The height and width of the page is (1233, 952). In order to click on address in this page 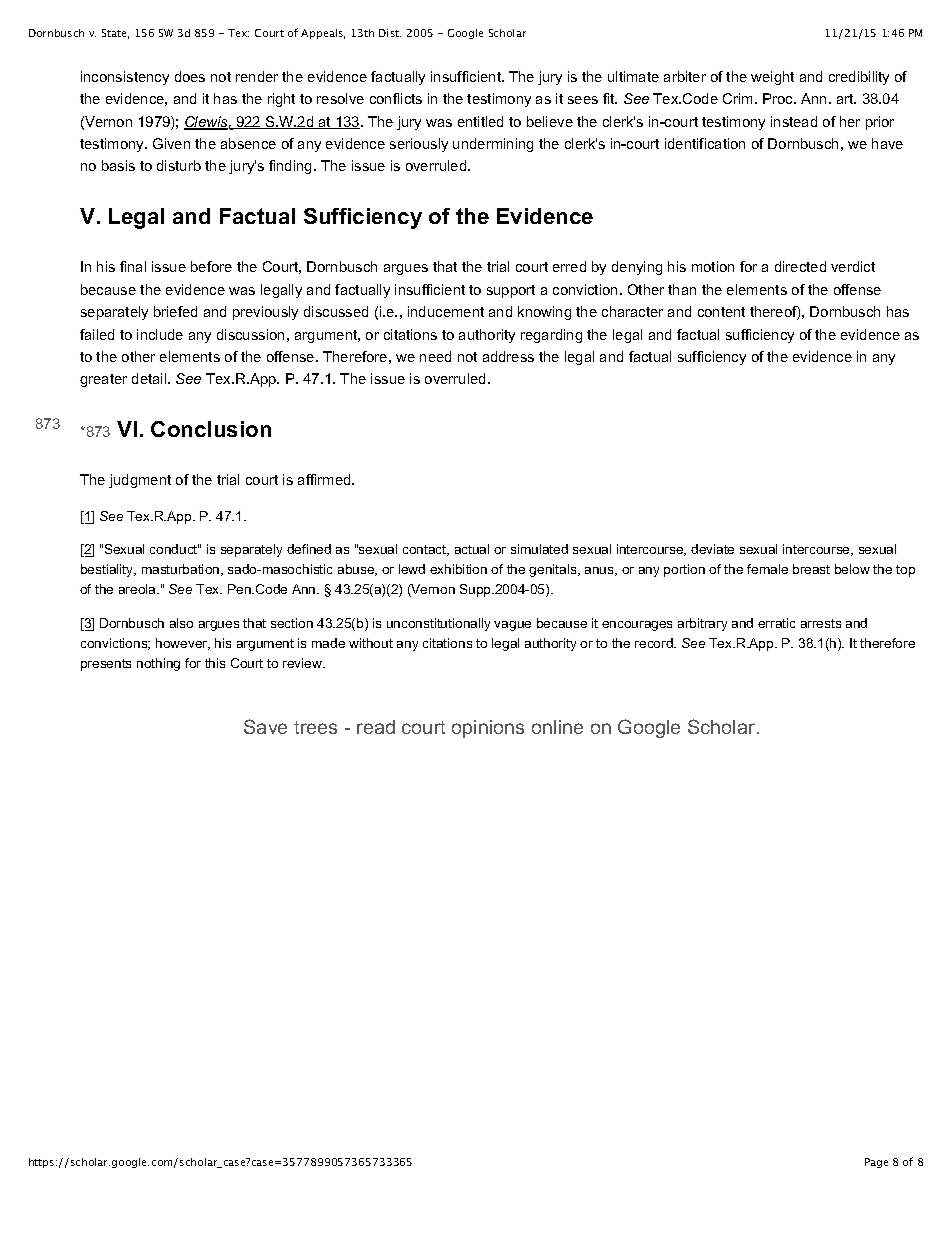, I will do `click(508, 356)`.
